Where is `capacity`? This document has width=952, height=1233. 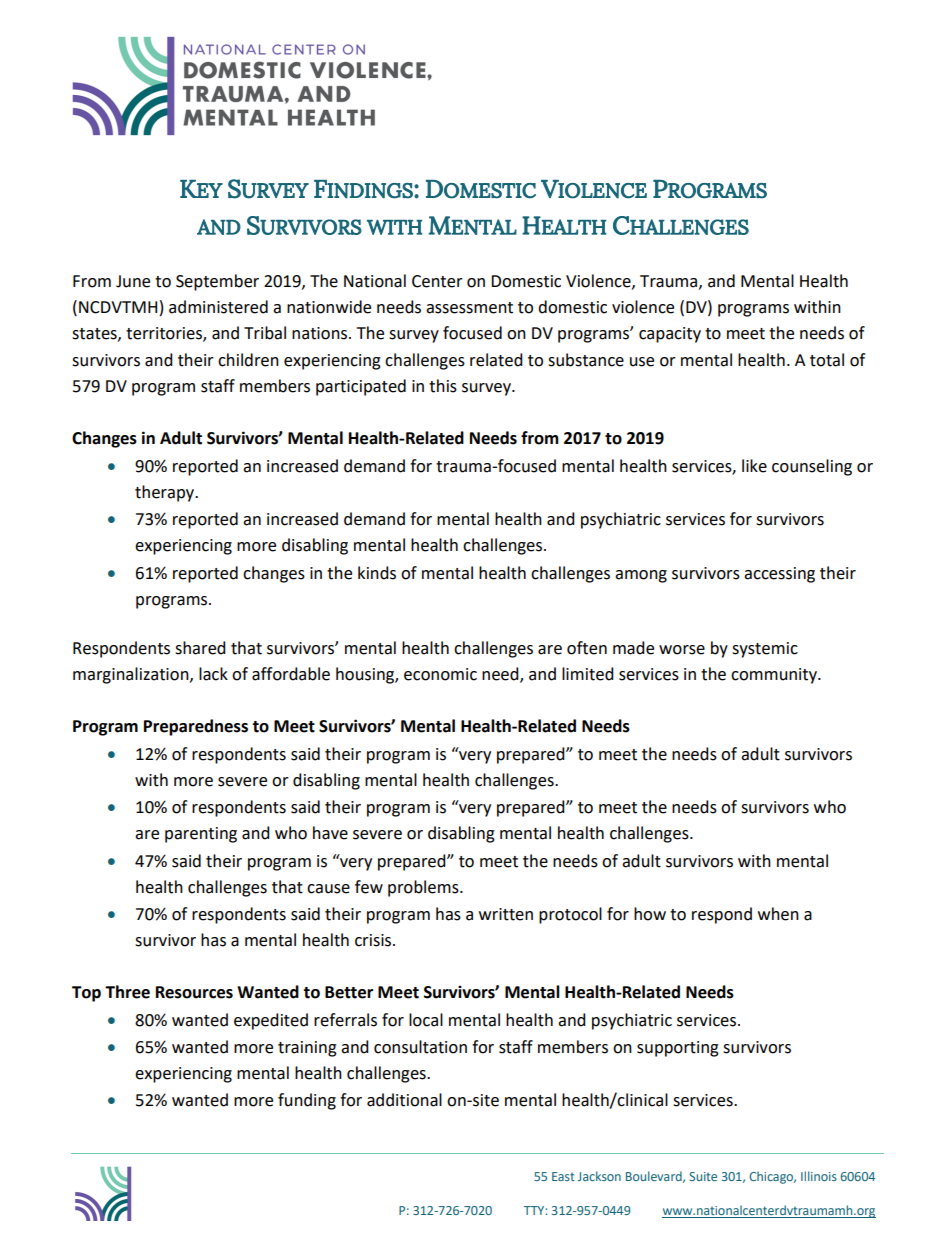 capacity is located at coordinates (670, 335).
